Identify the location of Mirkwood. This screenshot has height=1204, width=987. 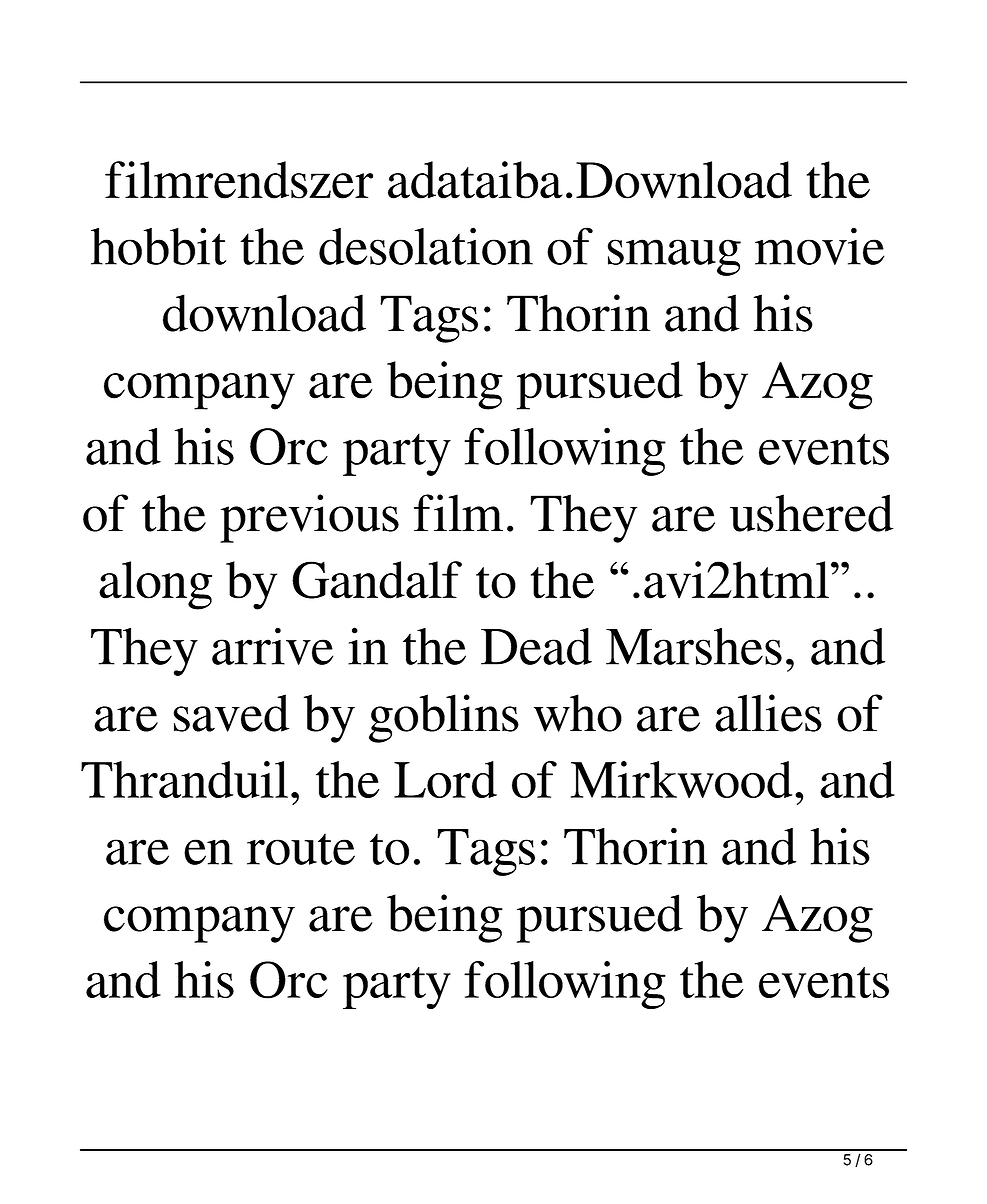
(681, 779).
